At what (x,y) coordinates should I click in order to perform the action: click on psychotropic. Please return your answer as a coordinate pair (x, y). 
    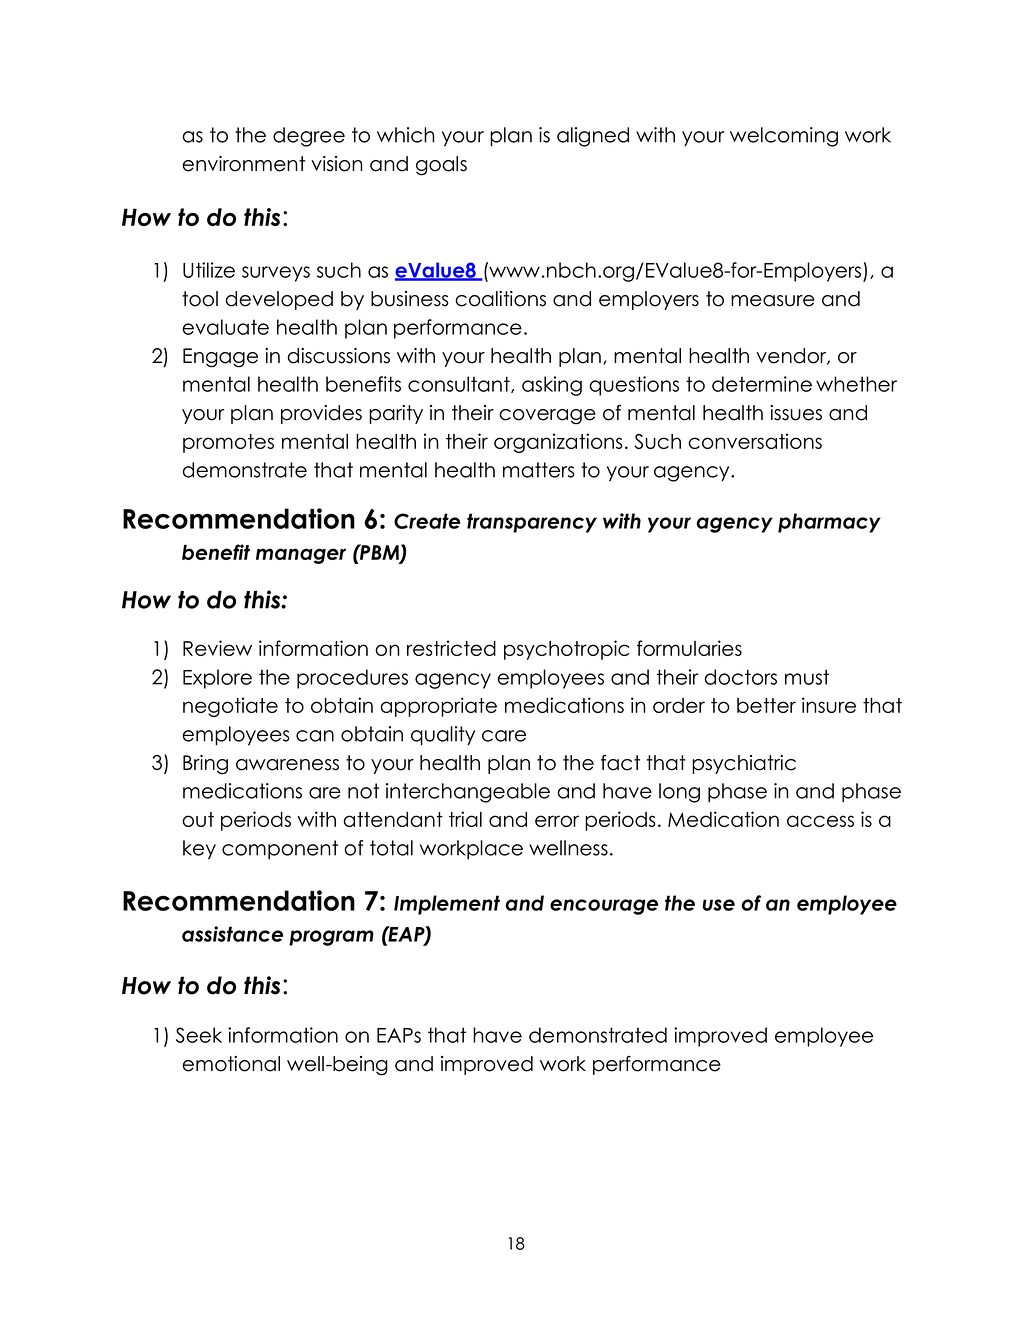
    Looking at the image, I should click on (567, 650).
